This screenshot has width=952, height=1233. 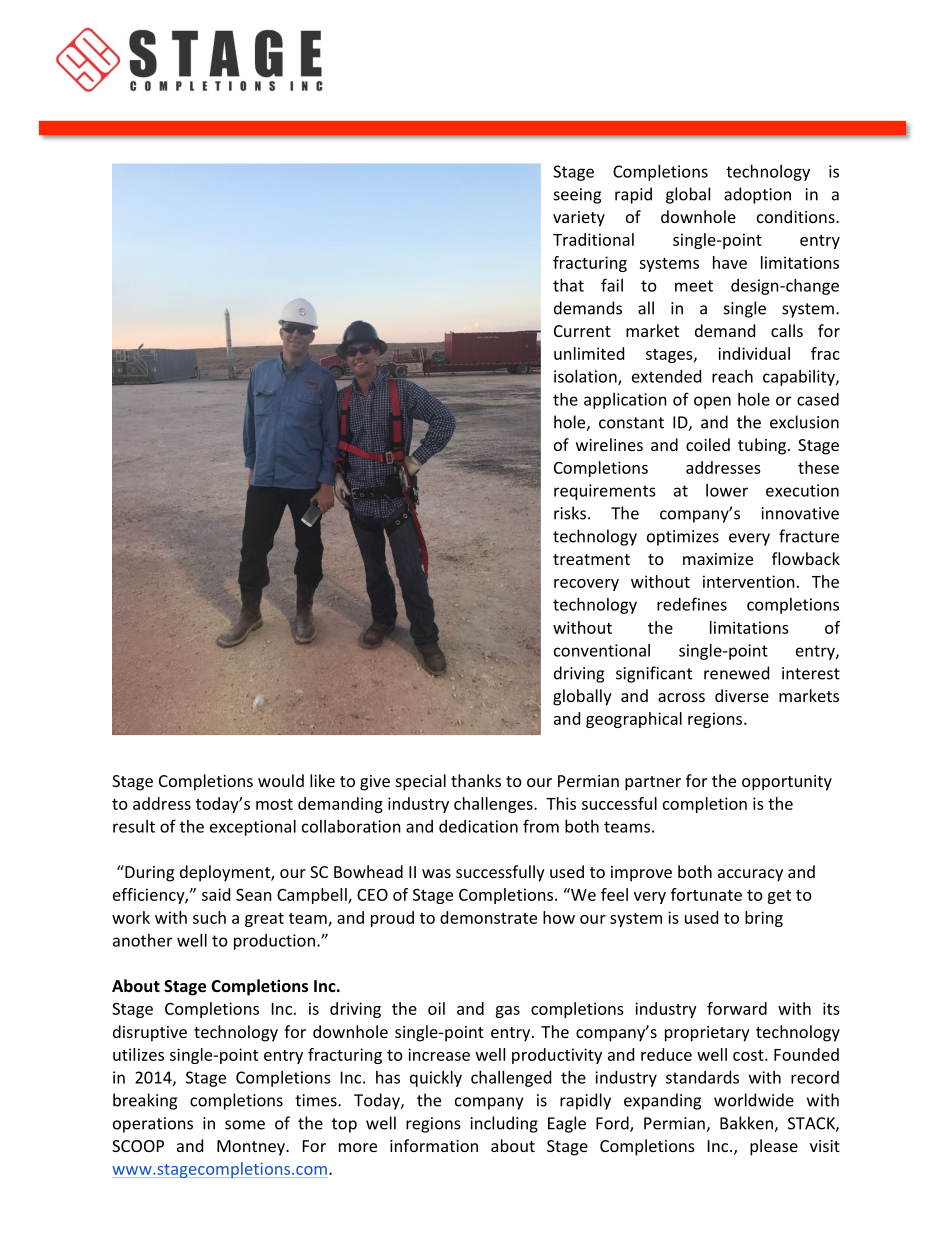 I want to click on including, so click(x=504, y=1124).
